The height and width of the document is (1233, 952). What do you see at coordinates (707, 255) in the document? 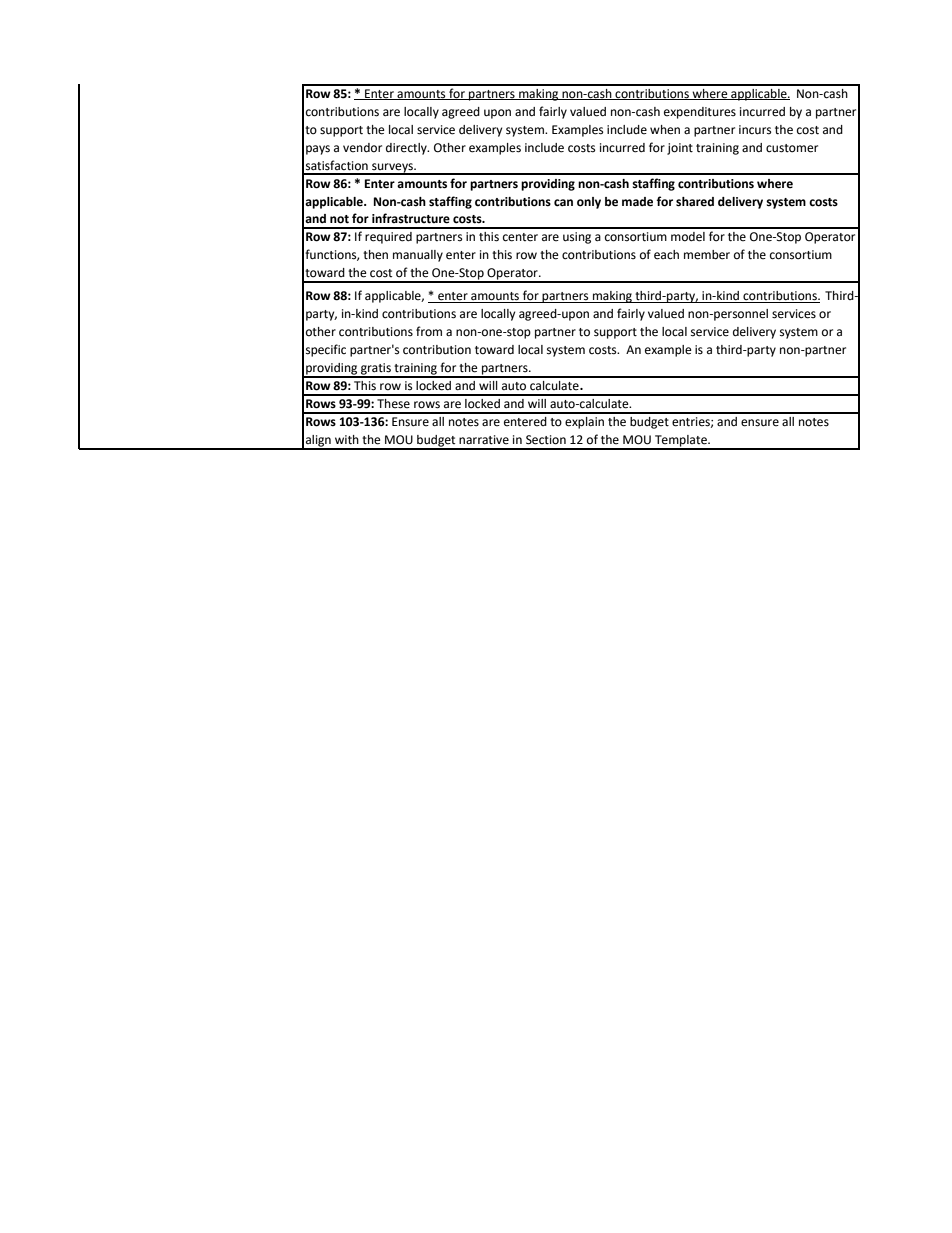
I see `member` at bounding box center [707, 255].
